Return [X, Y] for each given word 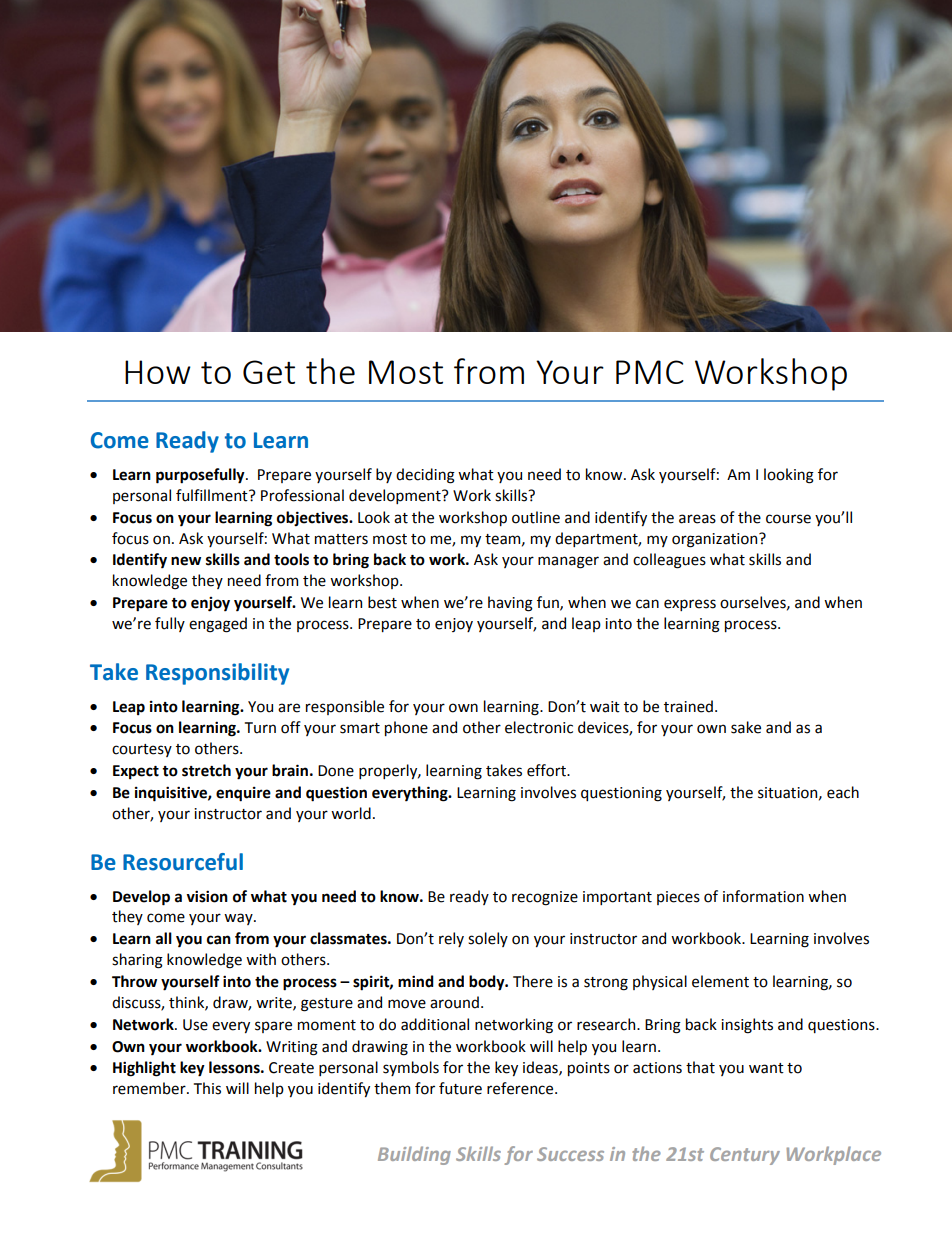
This [207, 1088]
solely [488, 939]
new [186, 561]
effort [547, 770]
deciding [425, 476]
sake [746, 727]
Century [745, 1156]
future [460, 1088]
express [690, 605]
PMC [650, 372]
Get [269, 372]
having [510, 604]
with [261, 959]
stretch [206, 770]
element [720, 981]
